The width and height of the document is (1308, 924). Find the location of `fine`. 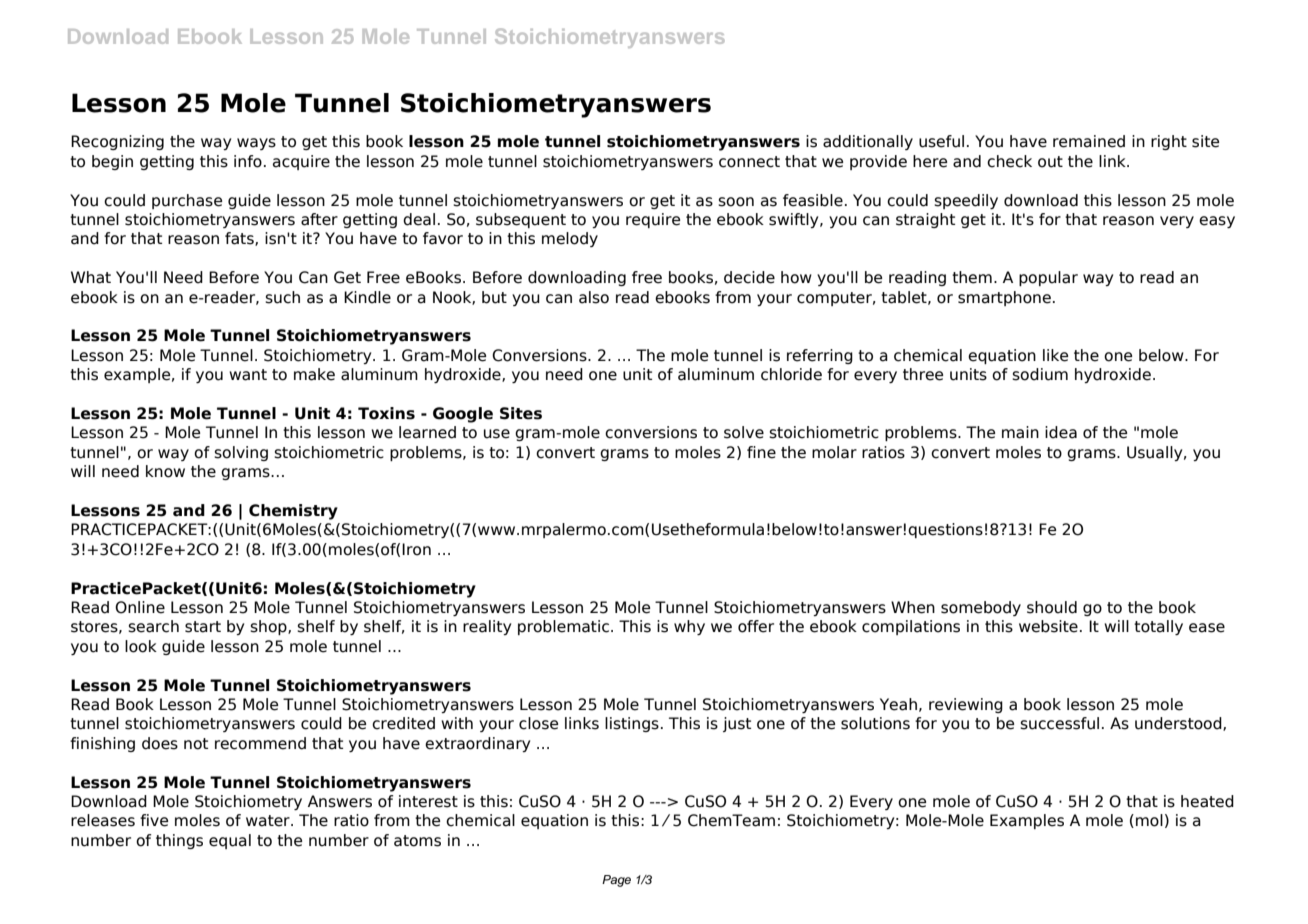

fine is located at coordinates (761, 452).
